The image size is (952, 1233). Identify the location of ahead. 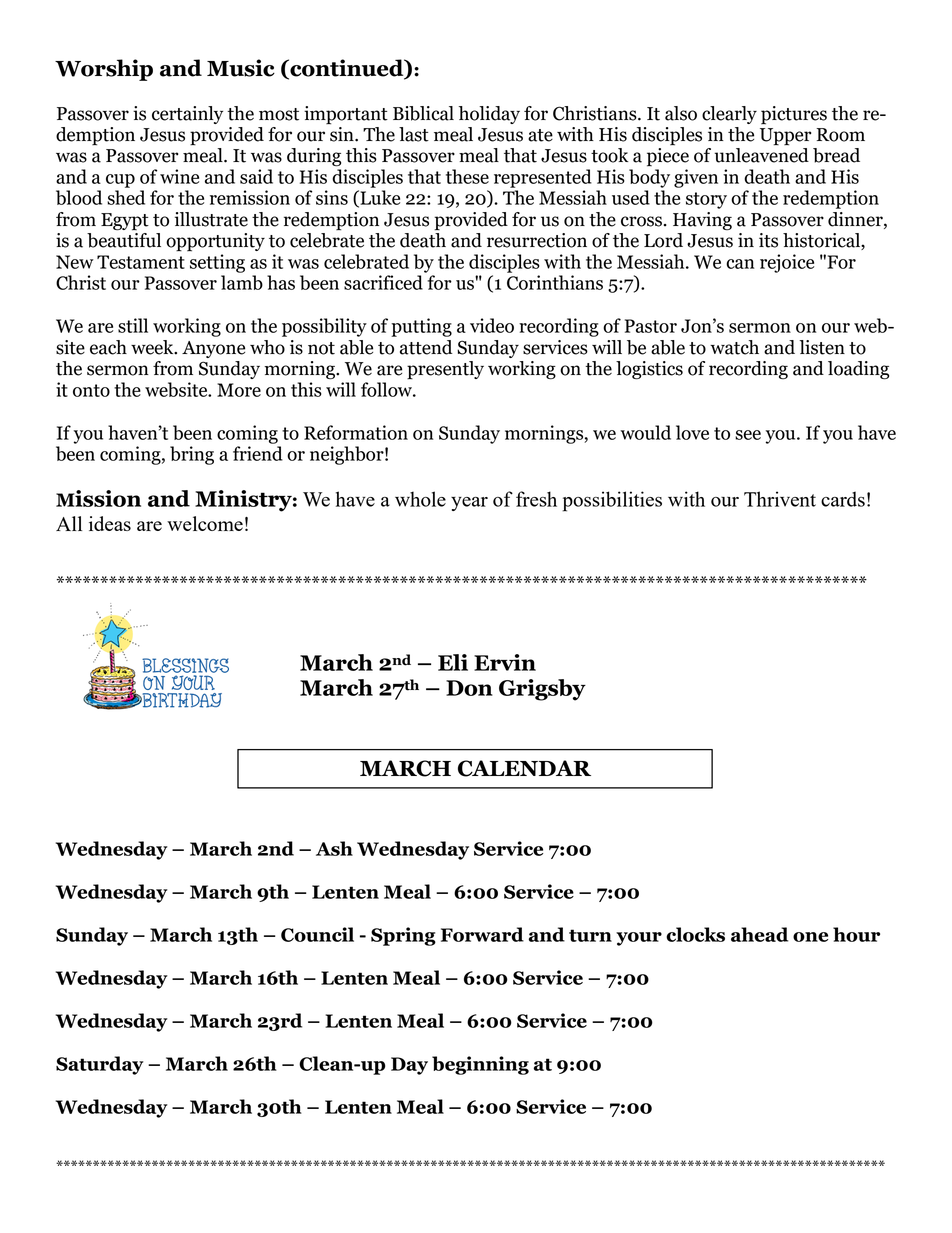
(759, 934).
